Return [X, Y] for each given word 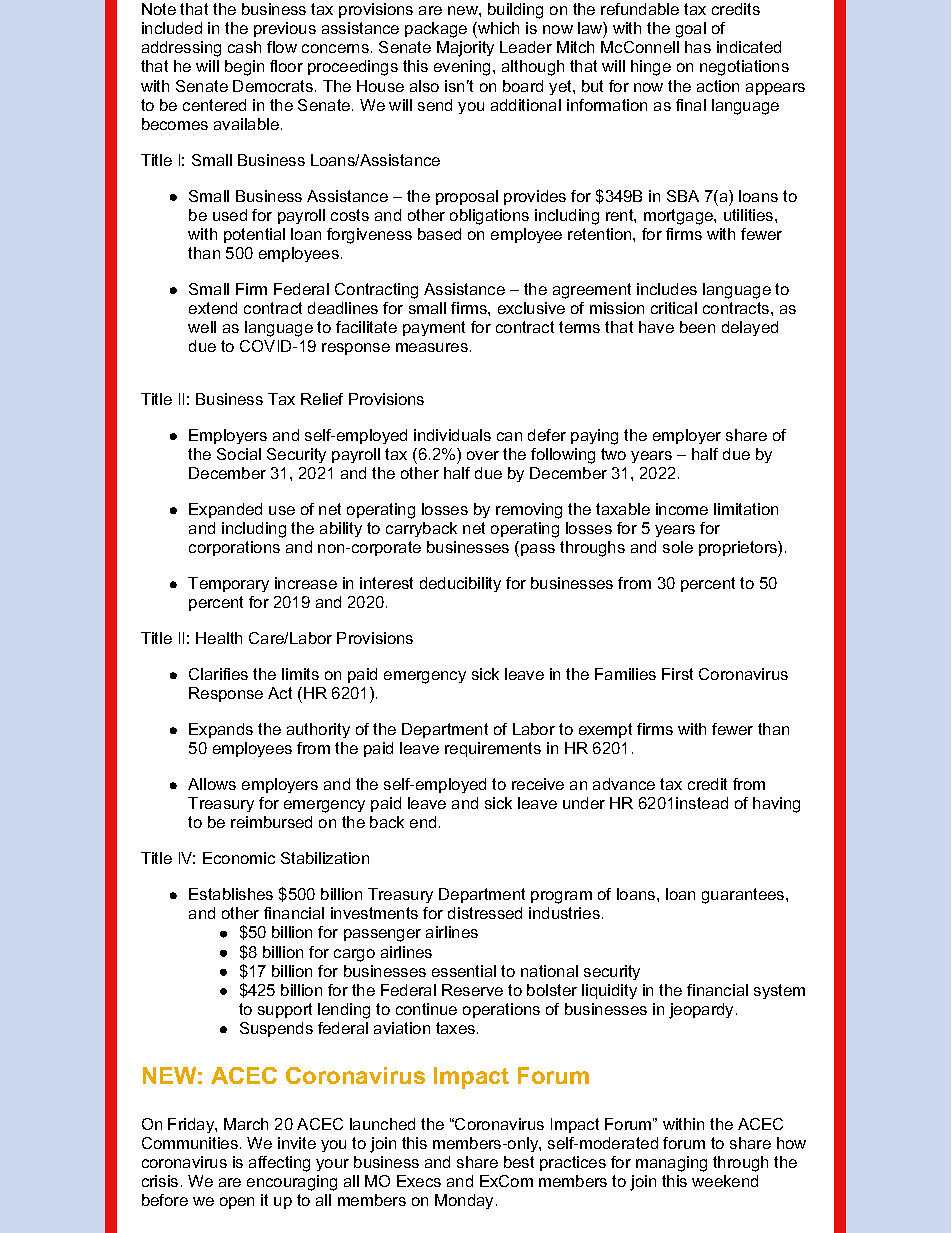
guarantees [744, 896]
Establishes [231, 894]
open [237, 1203]
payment [434, 328]
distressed [485, 913]
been [697, 327]
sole [678, 547]
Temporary [228, 584]
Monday [464, 1201]
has [698, 47]
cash [244, 47]
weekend [725, 1181]
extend [213, 308]
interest [386, 583]
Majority [465, 49]
